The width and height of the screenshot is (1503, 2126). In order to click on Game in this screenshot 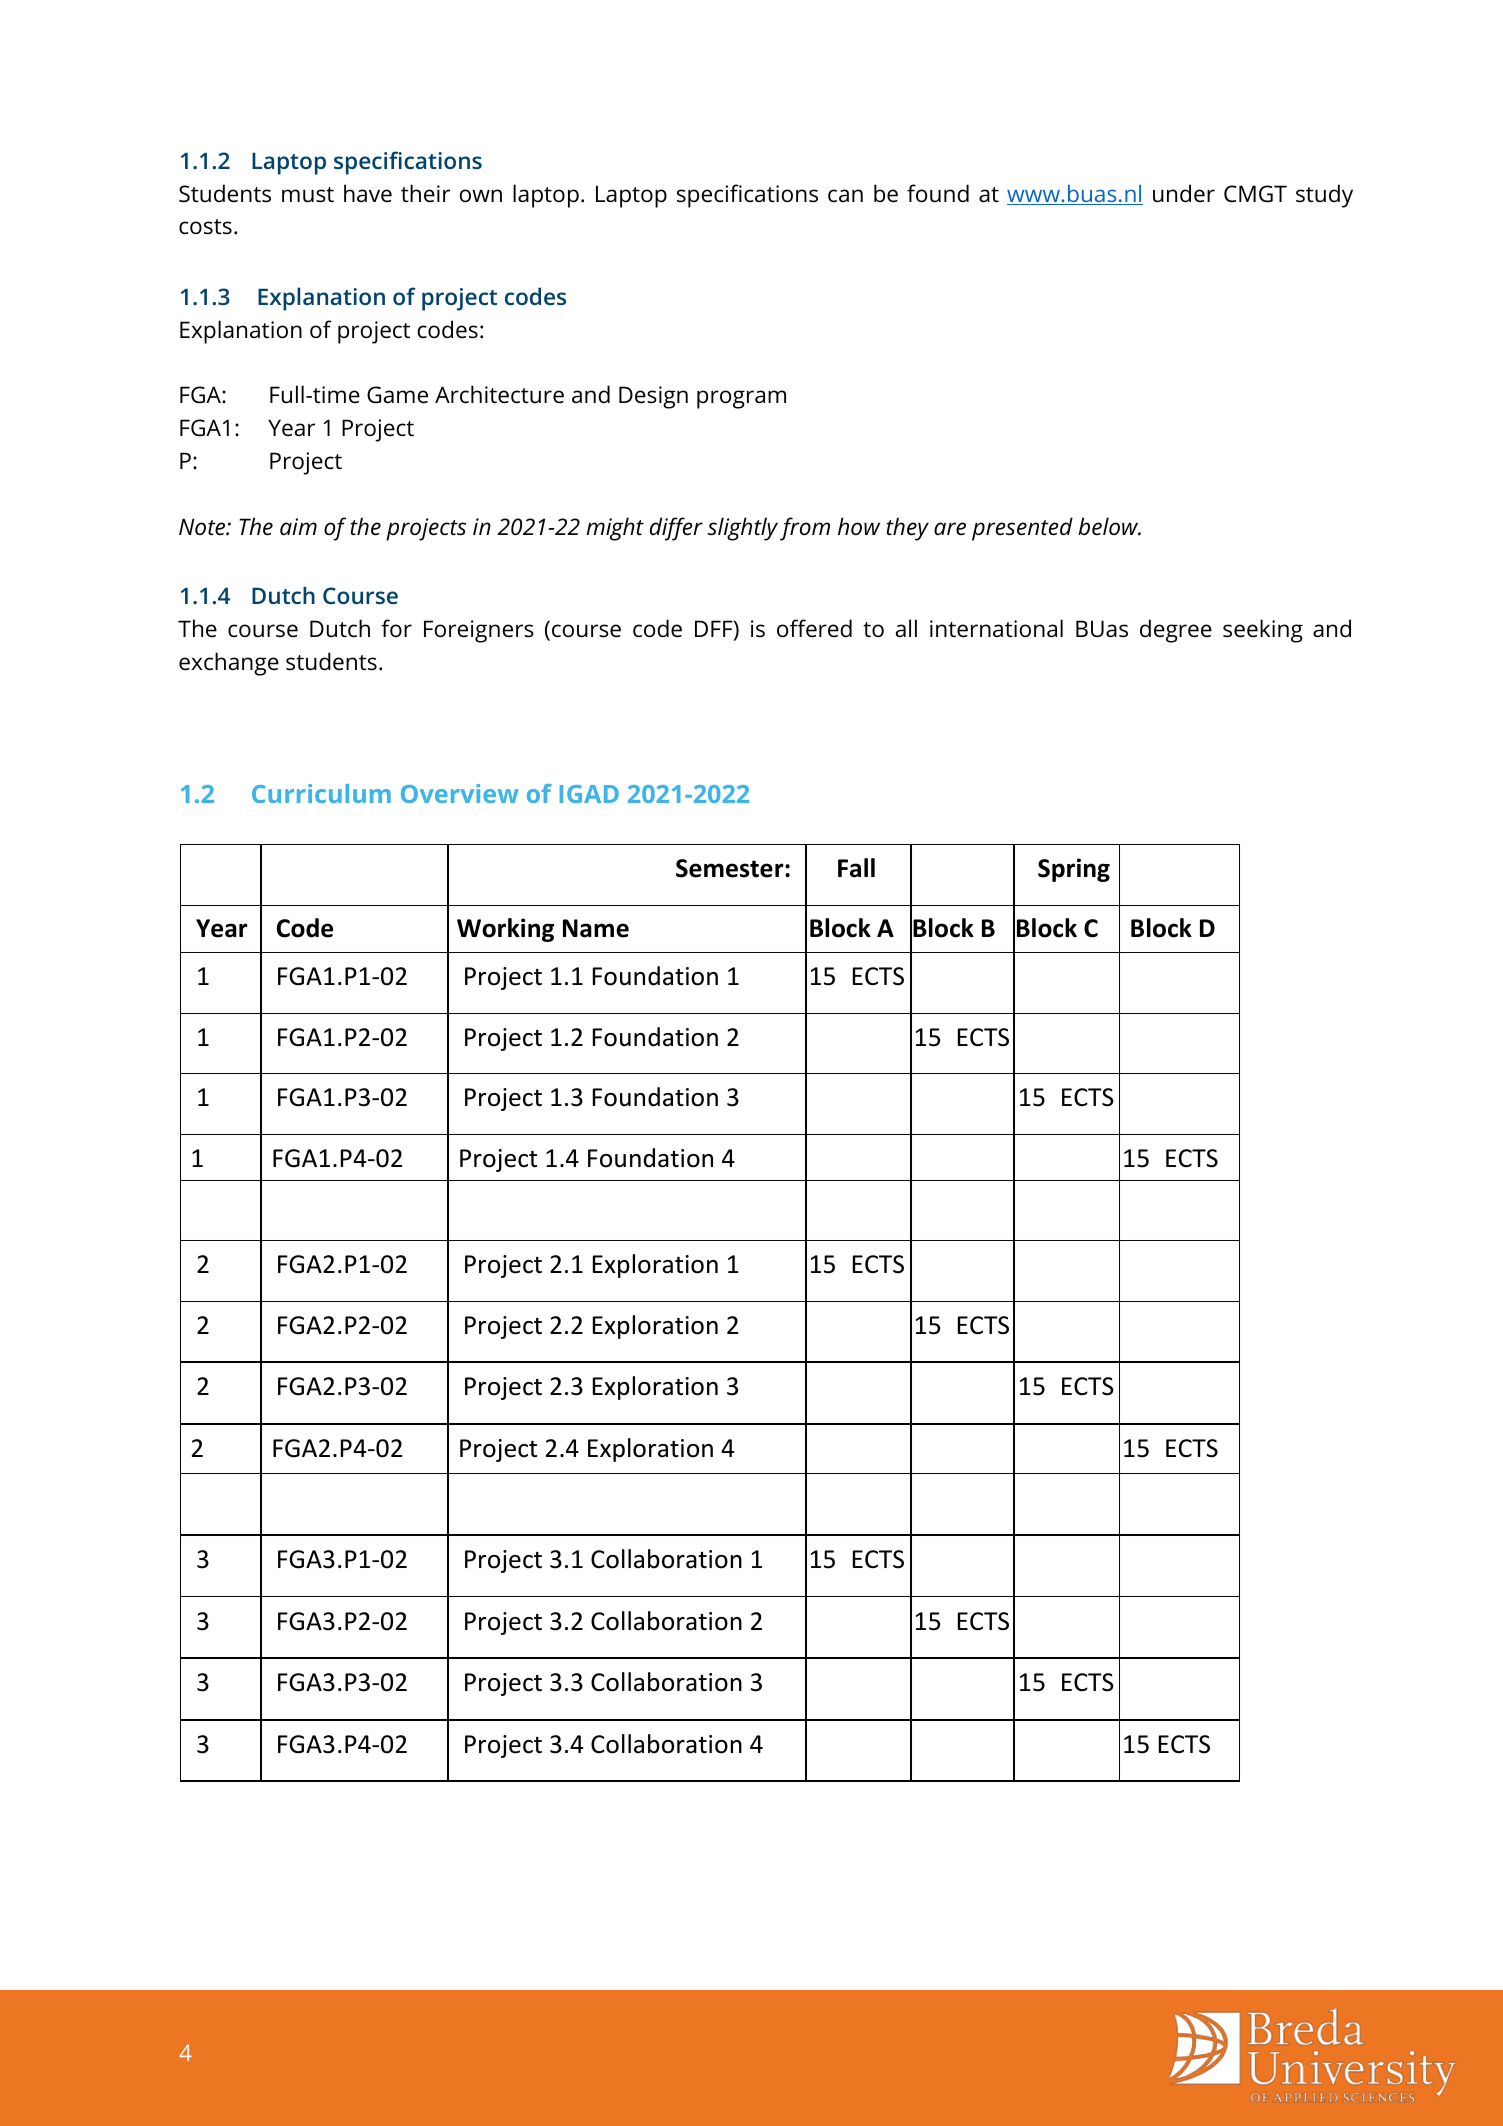, I will do `click(397, 395)`.
